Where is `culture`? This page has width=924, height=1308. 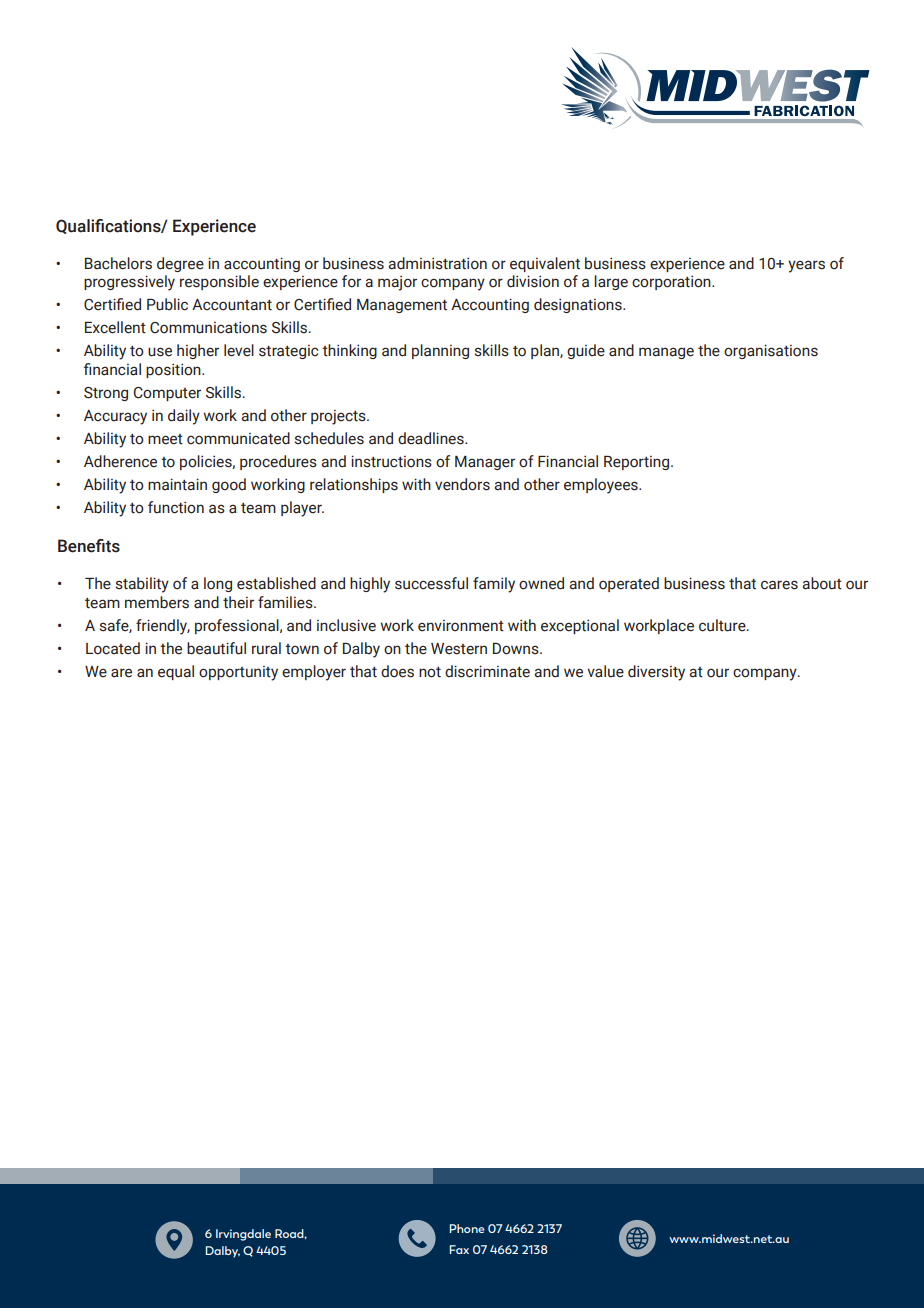 culture is located at coordinates (723, 625).
